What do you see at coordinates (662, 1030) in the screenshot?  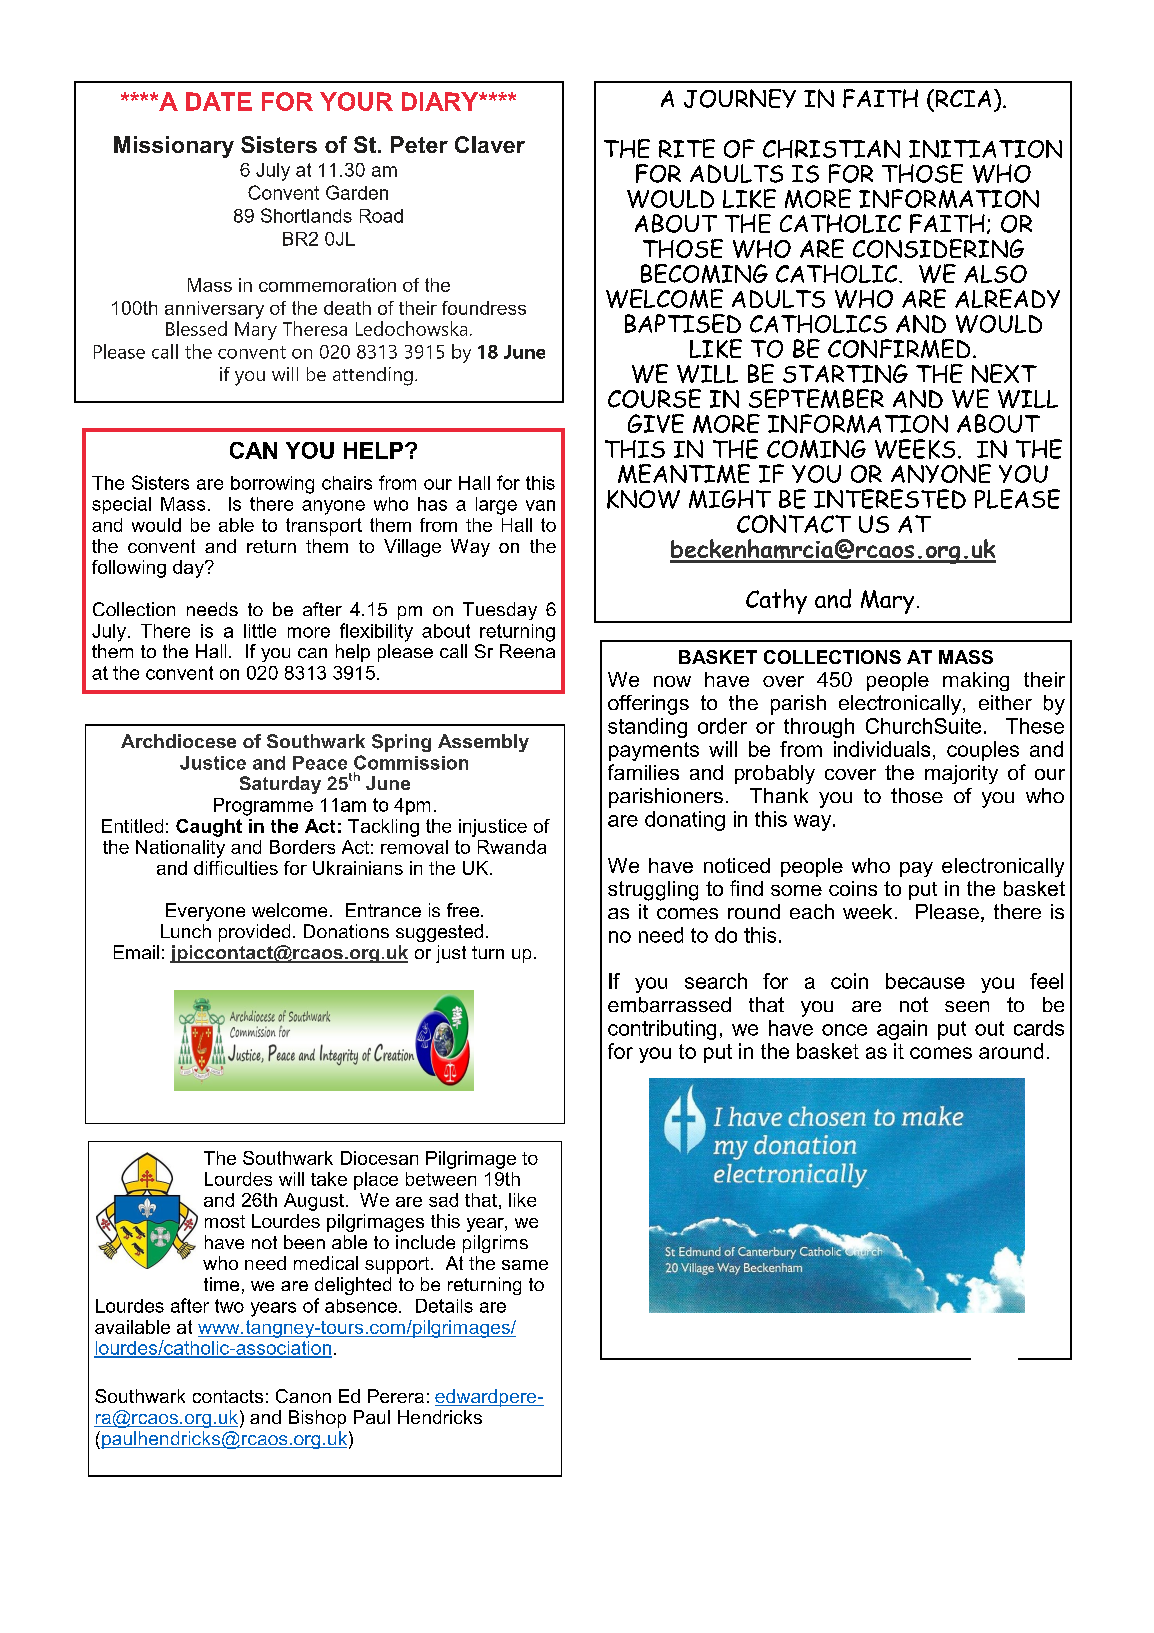 I see `contributing` at bounding box center [662, 1030].
